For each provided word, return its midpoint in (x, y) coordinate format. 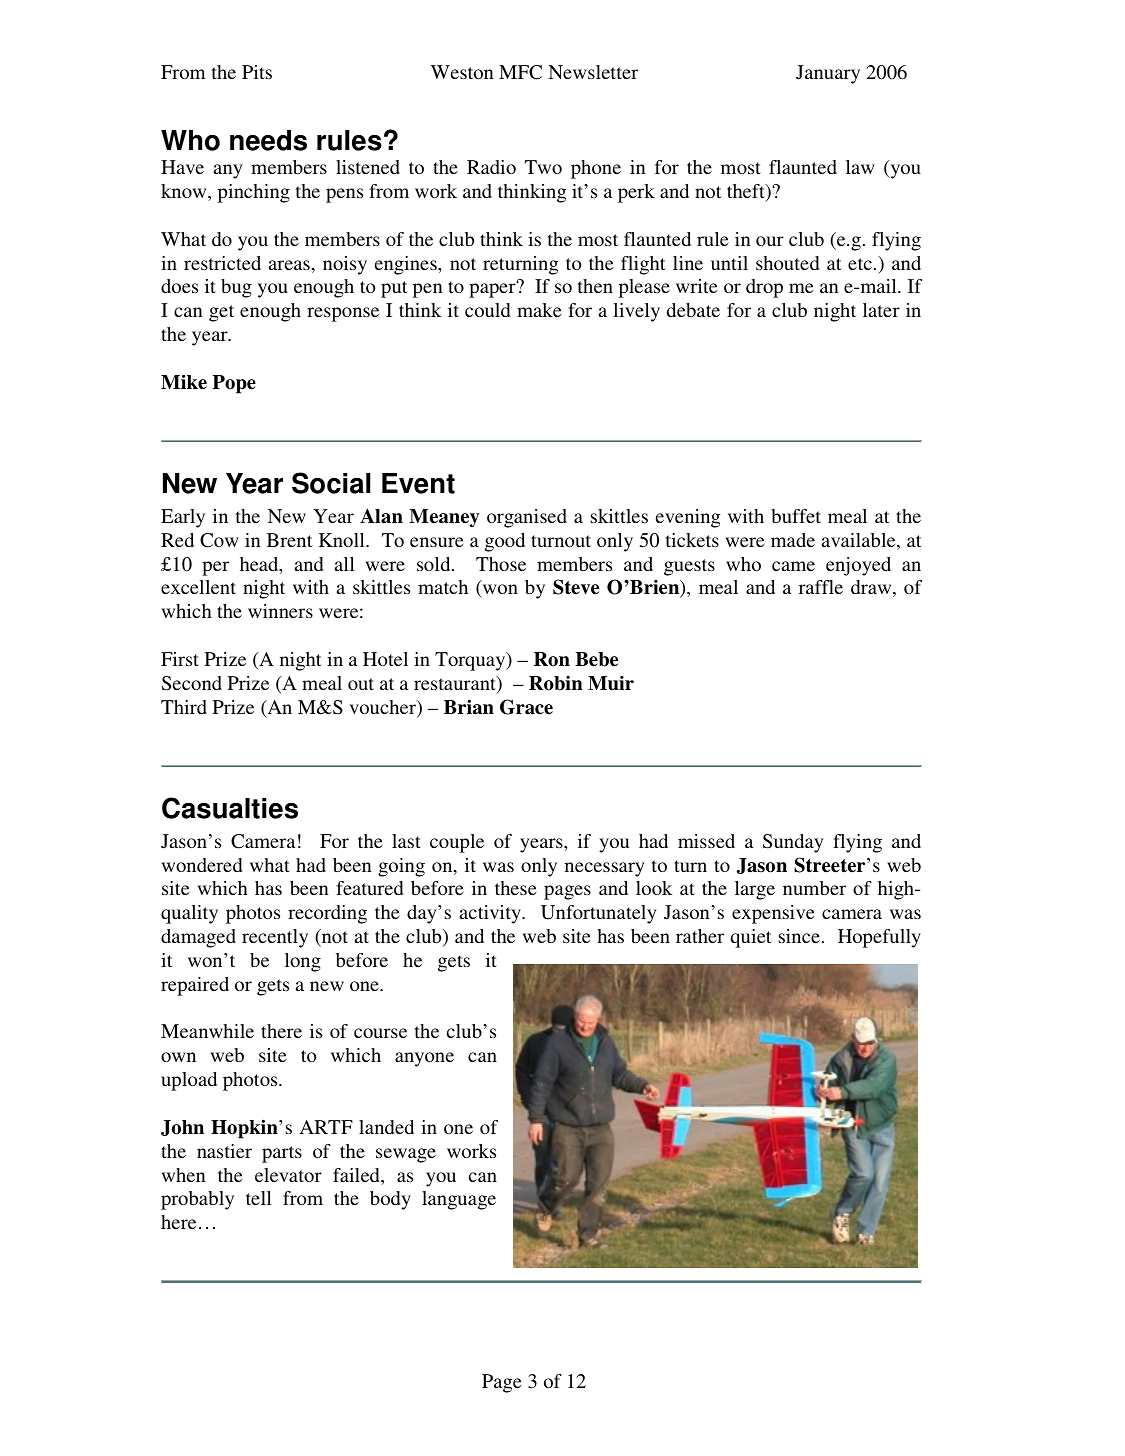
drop (764, 288)
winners (280, 611)
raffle (821, 587)
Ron (552, 659)
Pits (257, 72)
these (515, 888)
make (539, 310)
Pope (234, 384)
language (459, 1200)
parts (282, 1154)
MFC (520, 72)
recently (275, 938)
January (828, 74)
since (799, 936)
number (814, 888)
